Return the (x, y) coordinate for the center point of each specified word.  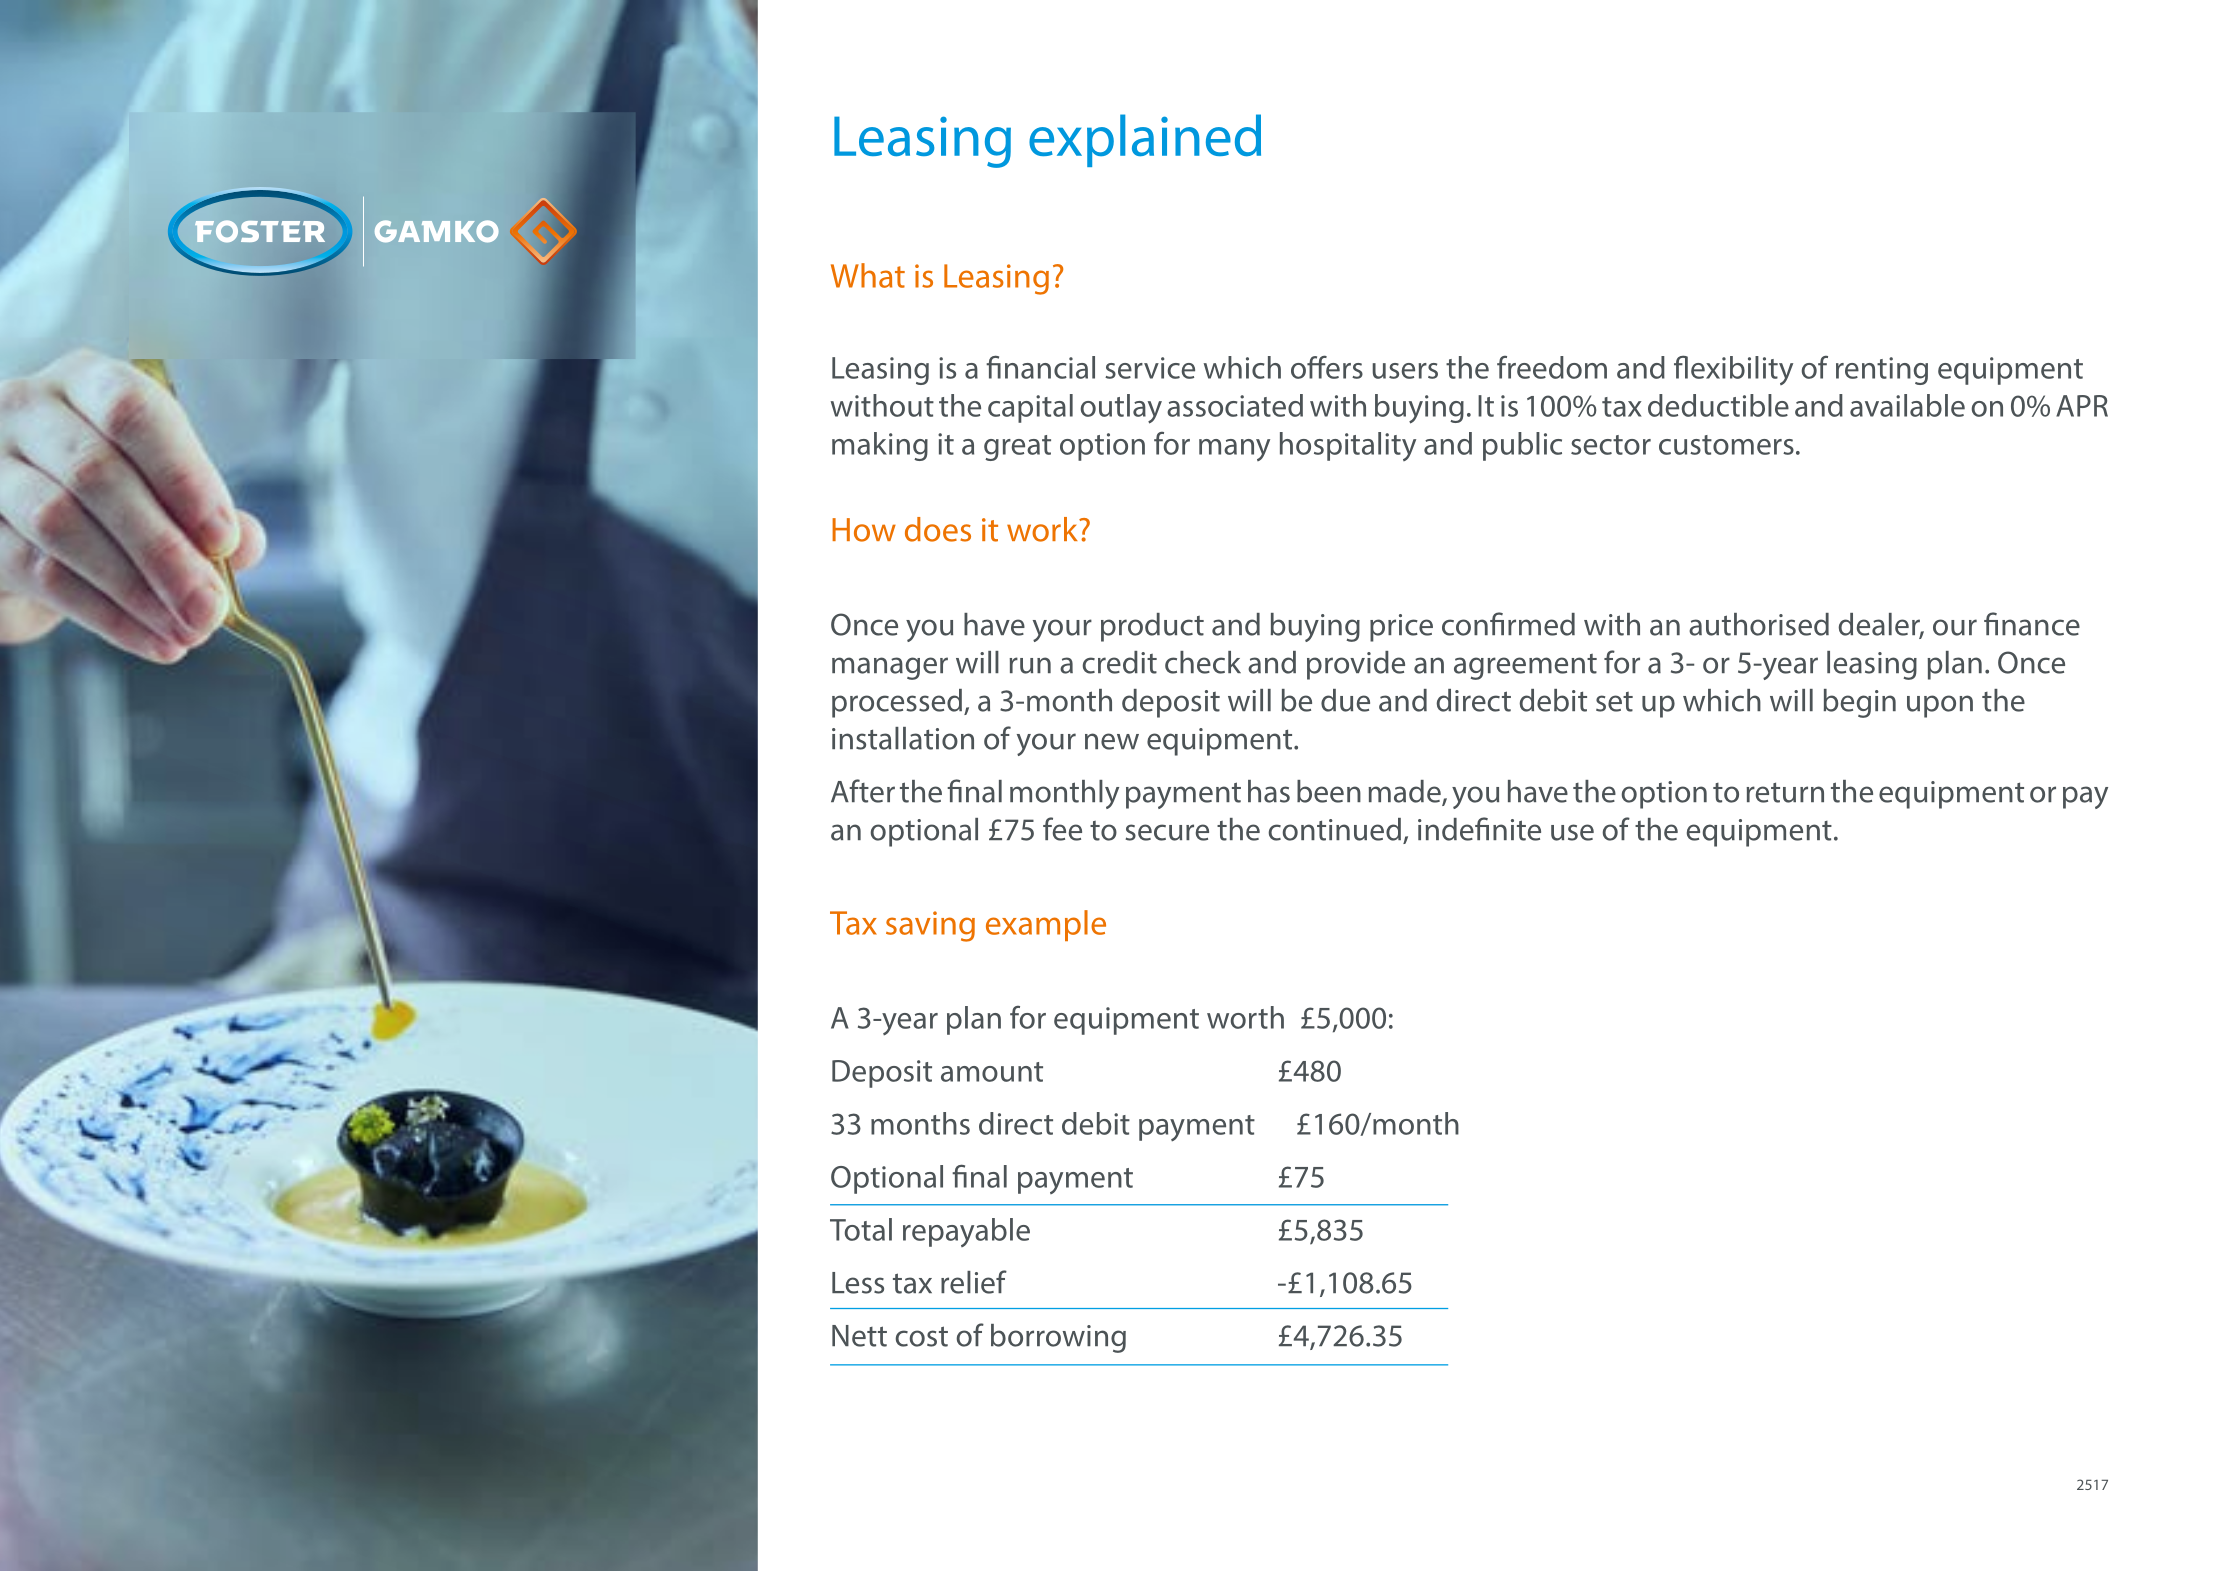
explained (1145, 140)
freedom (1552, 367)
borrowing (1058, 1338)
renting (1882, 371)
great (1017, 448)
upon (1940, 706)
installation (903, 738)
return (1785, 792)
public (1522, 446)
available (1907, 405)
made (1405, 792)
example (1046, 925)
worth (1245, 1017)
